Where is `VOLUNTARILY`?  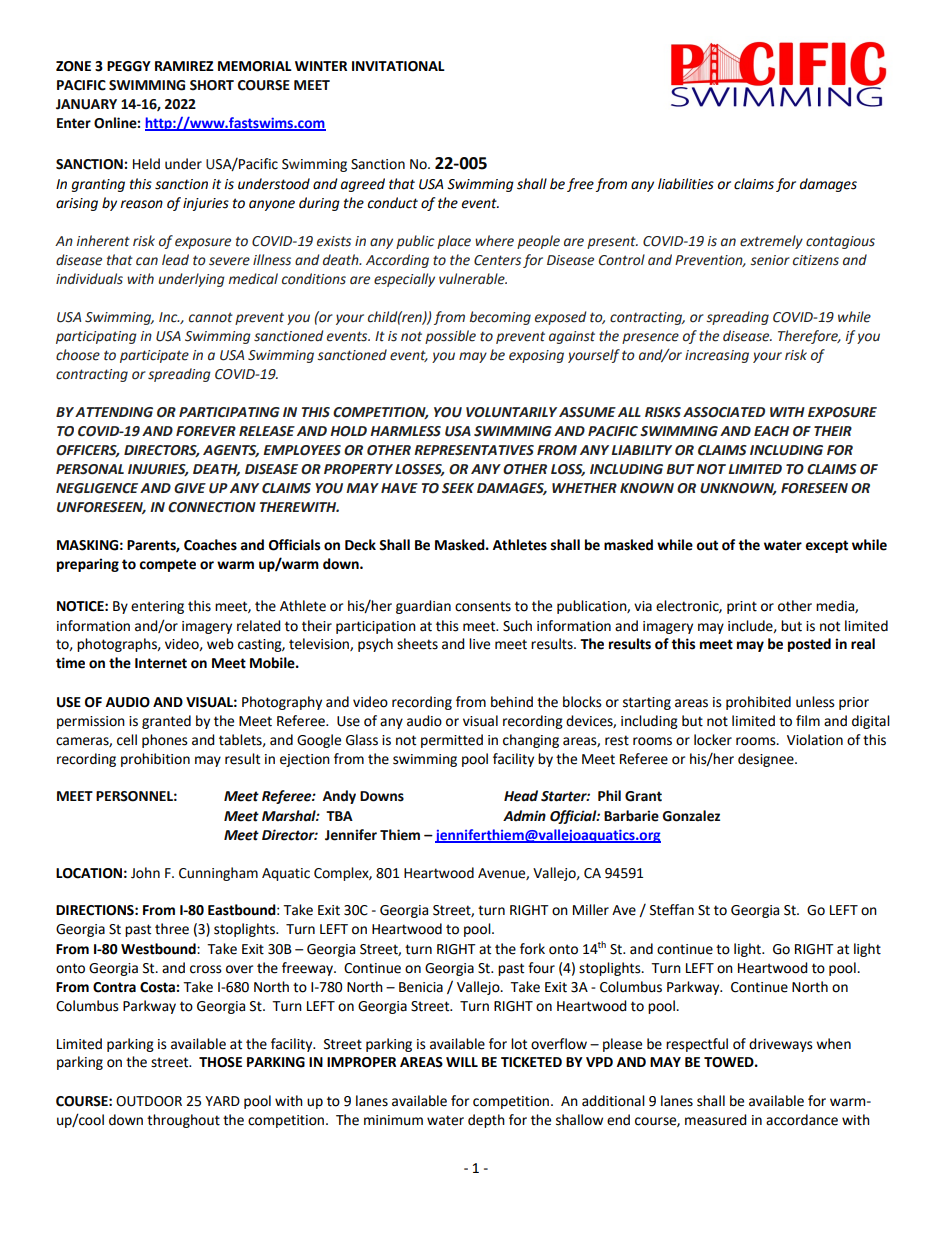
VOLUNTARILY is located at coordinates (511, 412).
